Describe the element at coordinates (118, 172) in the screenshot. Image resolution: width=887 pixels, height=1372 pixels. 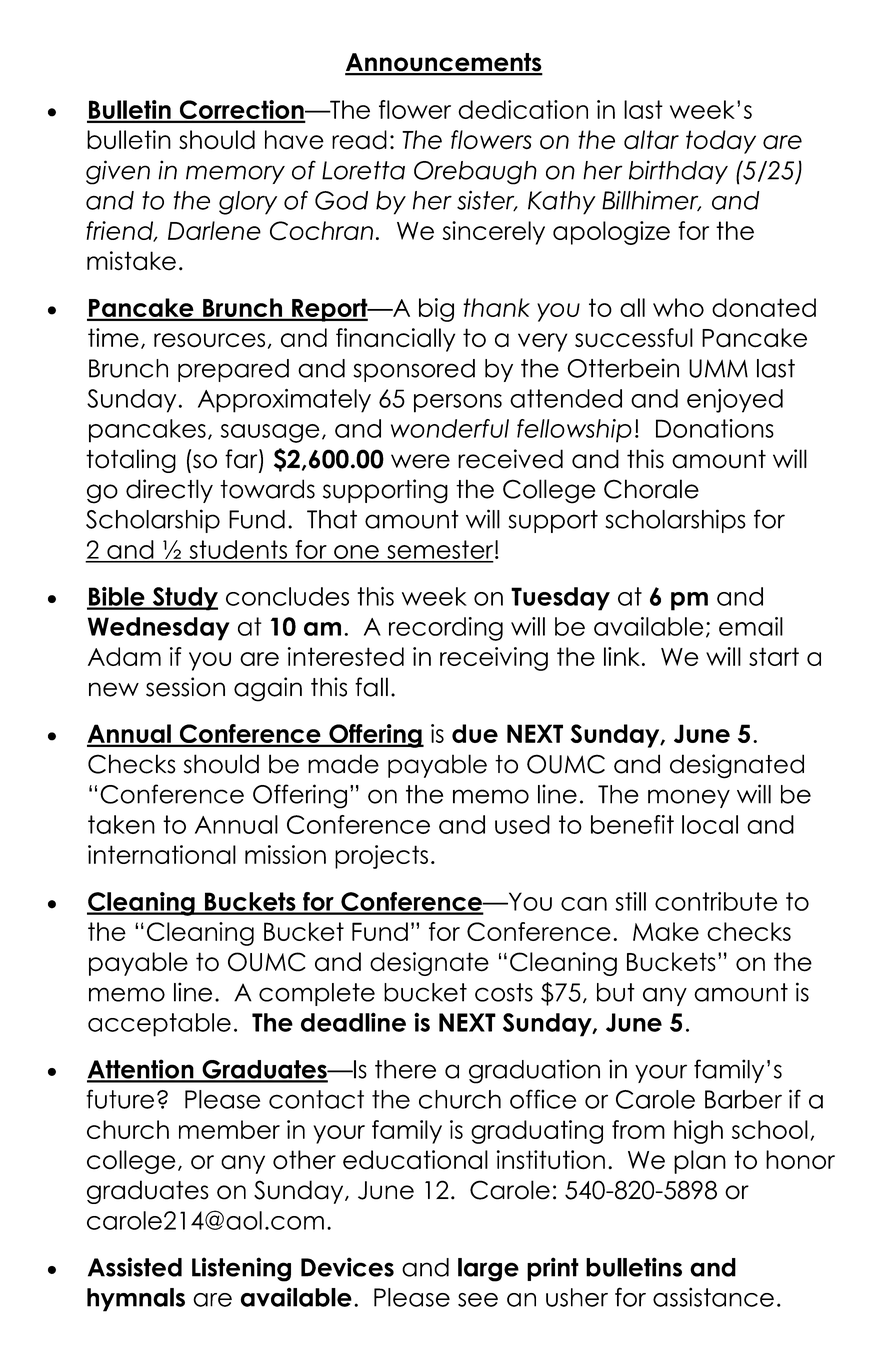
I see `given` at that location.
